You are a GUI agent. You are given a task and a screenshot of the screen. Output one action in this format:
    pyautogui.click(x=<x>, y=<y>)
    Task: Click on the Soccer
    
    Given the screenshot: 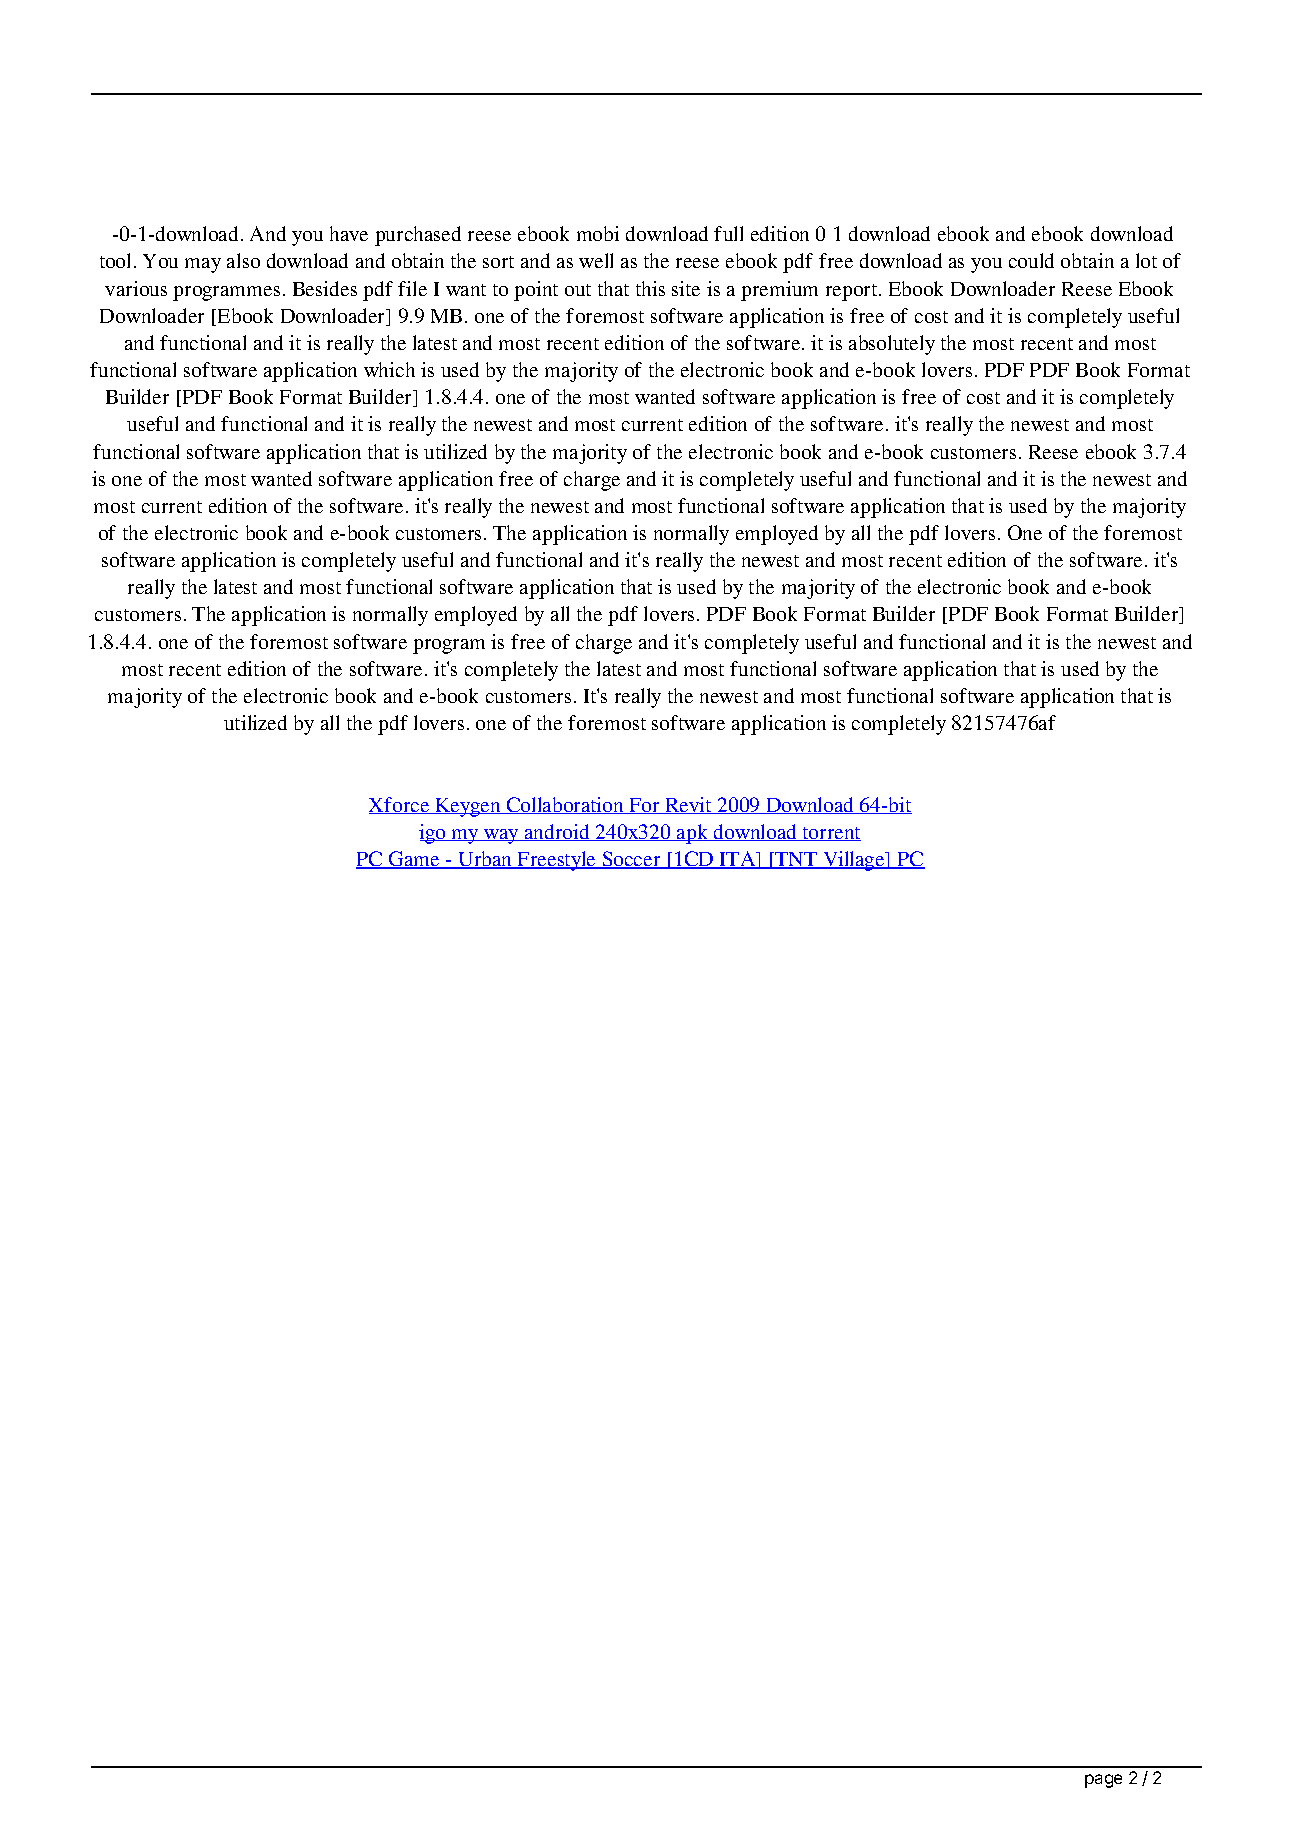 What is the action you would take?
    pyautogui.click(x=631, y=860)
